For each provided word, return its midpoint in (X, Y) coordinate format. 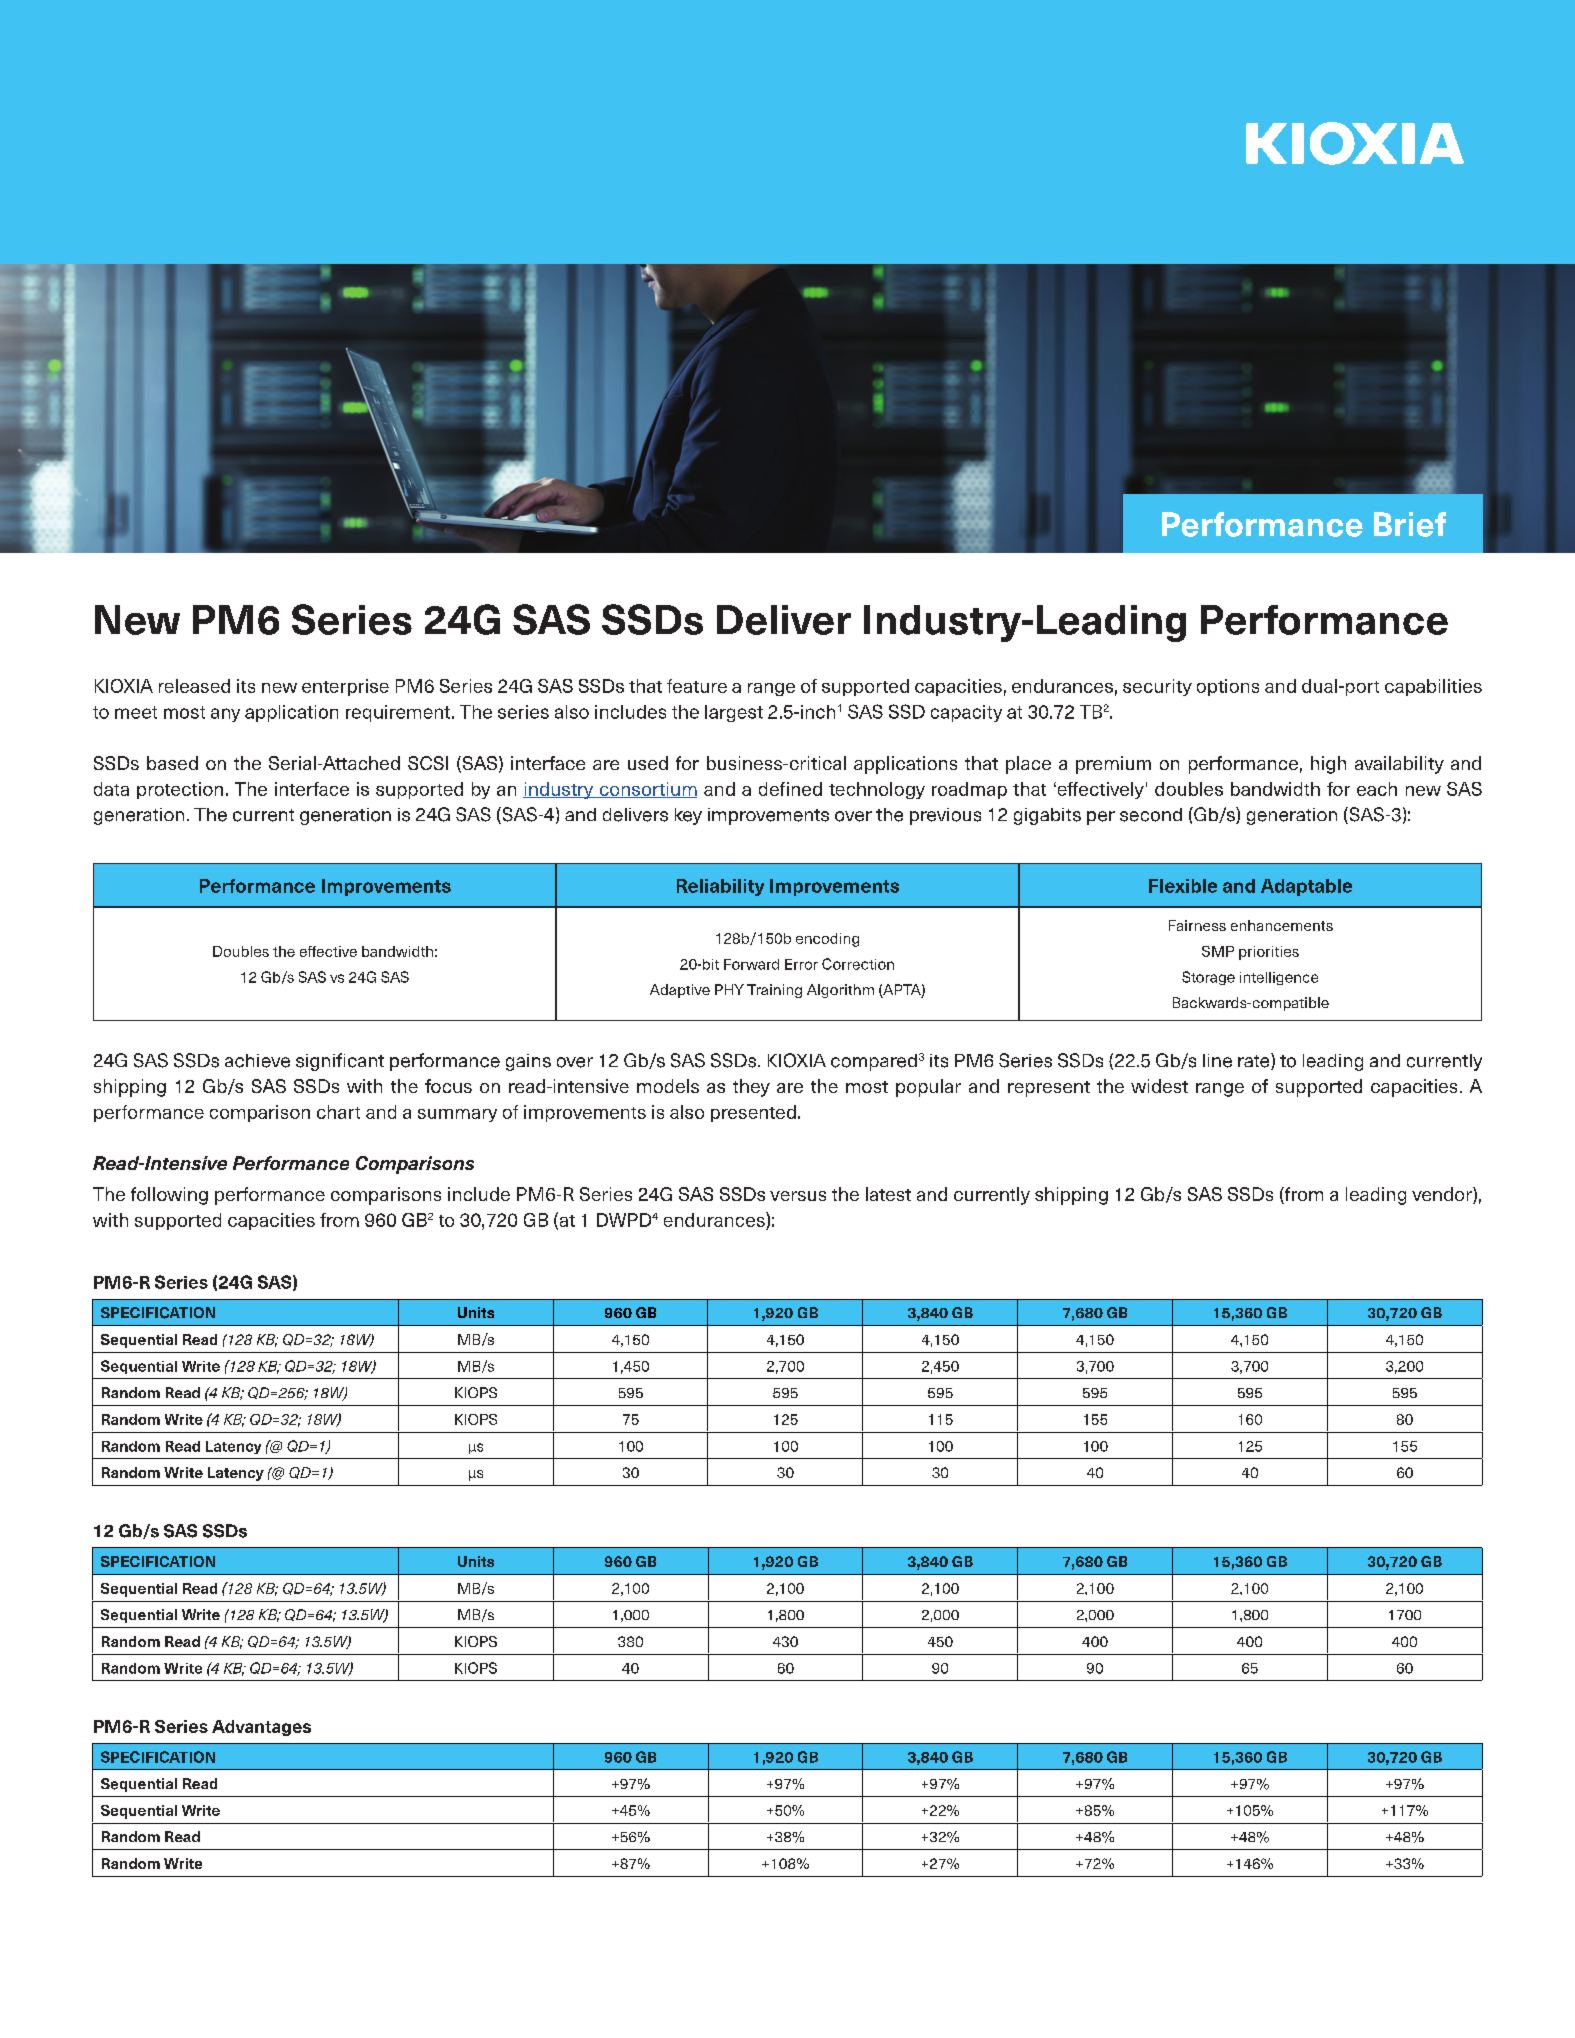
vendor (1443, 1195)
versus (798, 1196)
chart (338, 1112)
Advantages (261, 1728)
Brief (1410, 524)
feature (697, 686)
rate (1255, 1061)
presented (753, 1113)
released (194, 686)
